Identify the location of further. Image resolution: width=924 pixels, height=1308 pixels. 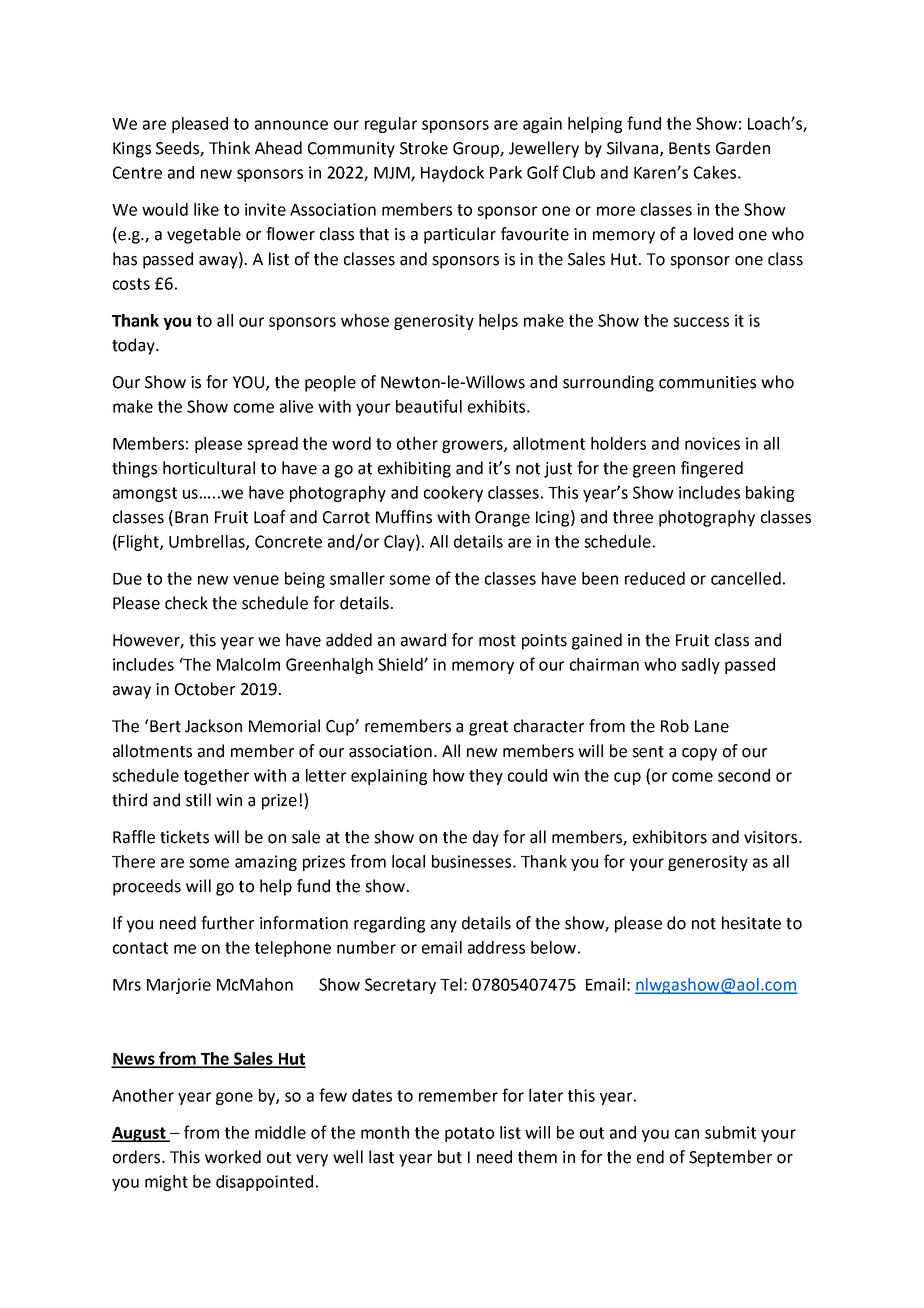
(227, 923).
